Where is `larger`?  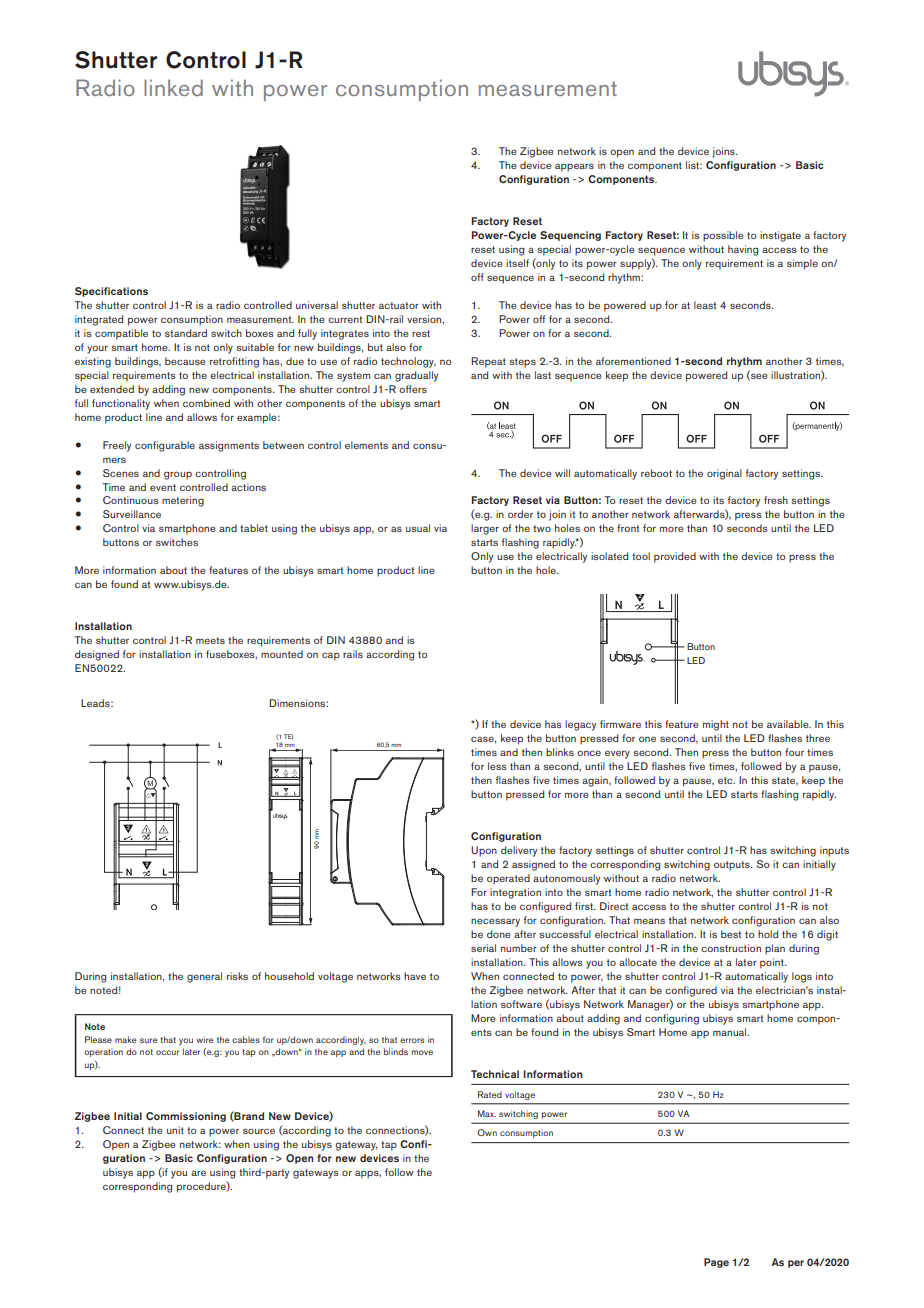 larger is located at coordinates (485, 529).
